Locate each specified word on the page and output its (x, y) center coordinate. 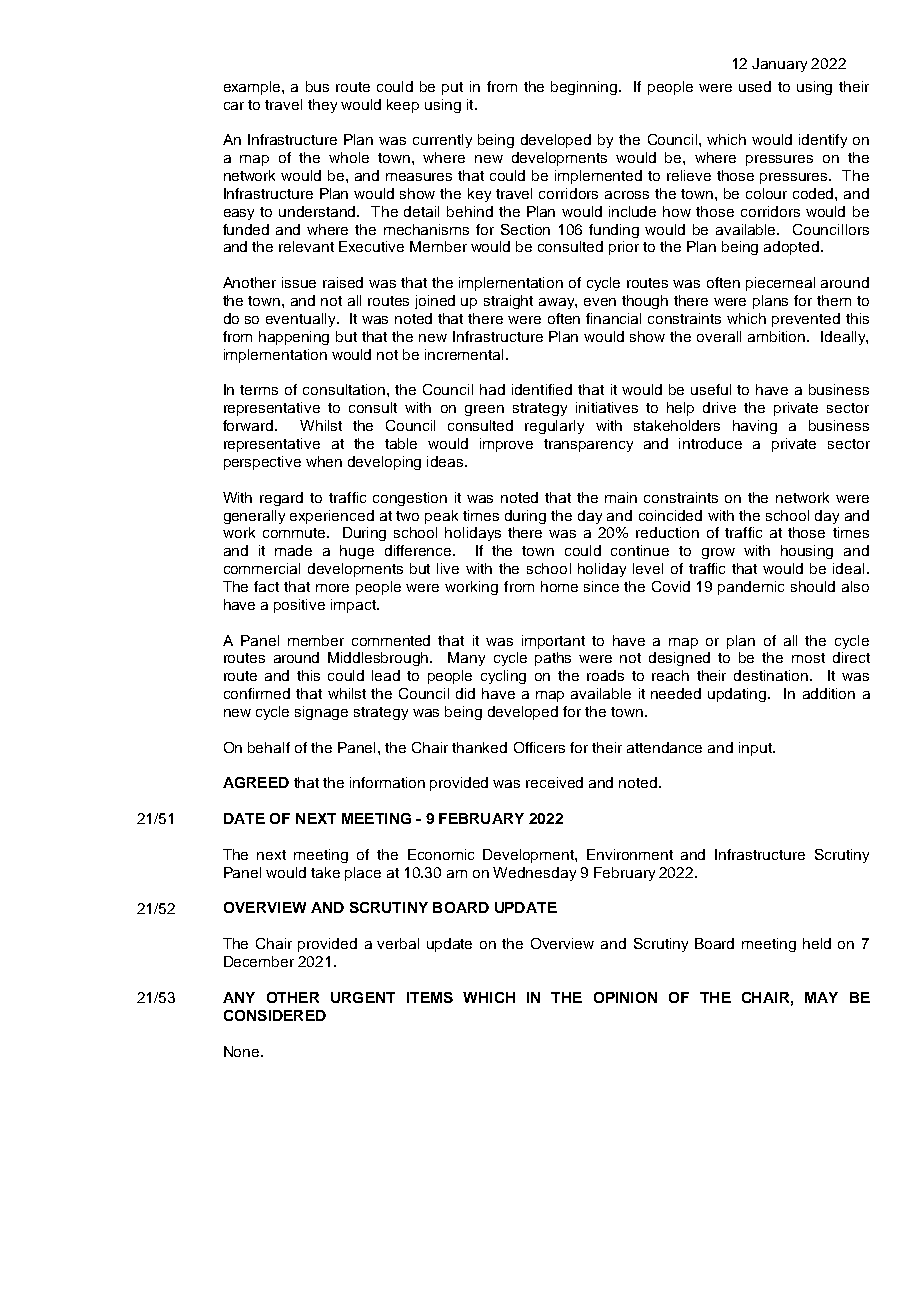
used (755, 86)
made (293, 550)
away (558, 303)
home (559, 586)
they (322, 106)
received (554, 782)
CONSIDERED (275, 1015)
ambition (778, 336)
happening (294, 338)
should (813, 586)
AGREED (256, 782)
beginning (585, 88)
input (756, 749)
